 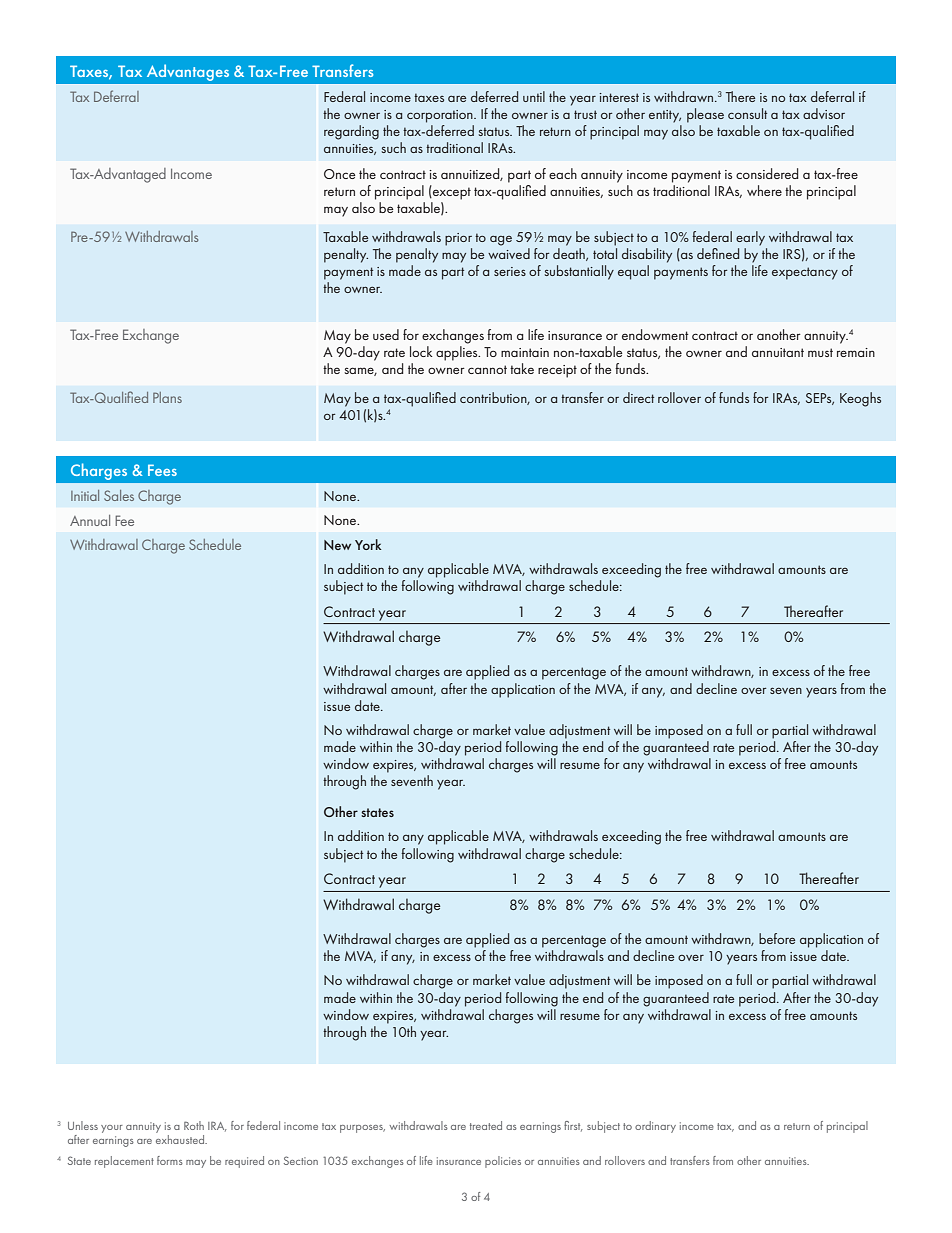 What do you see at coordinates (441, 116) in the screenshot?
I see `corporation` at bounding box center [441, 116].
